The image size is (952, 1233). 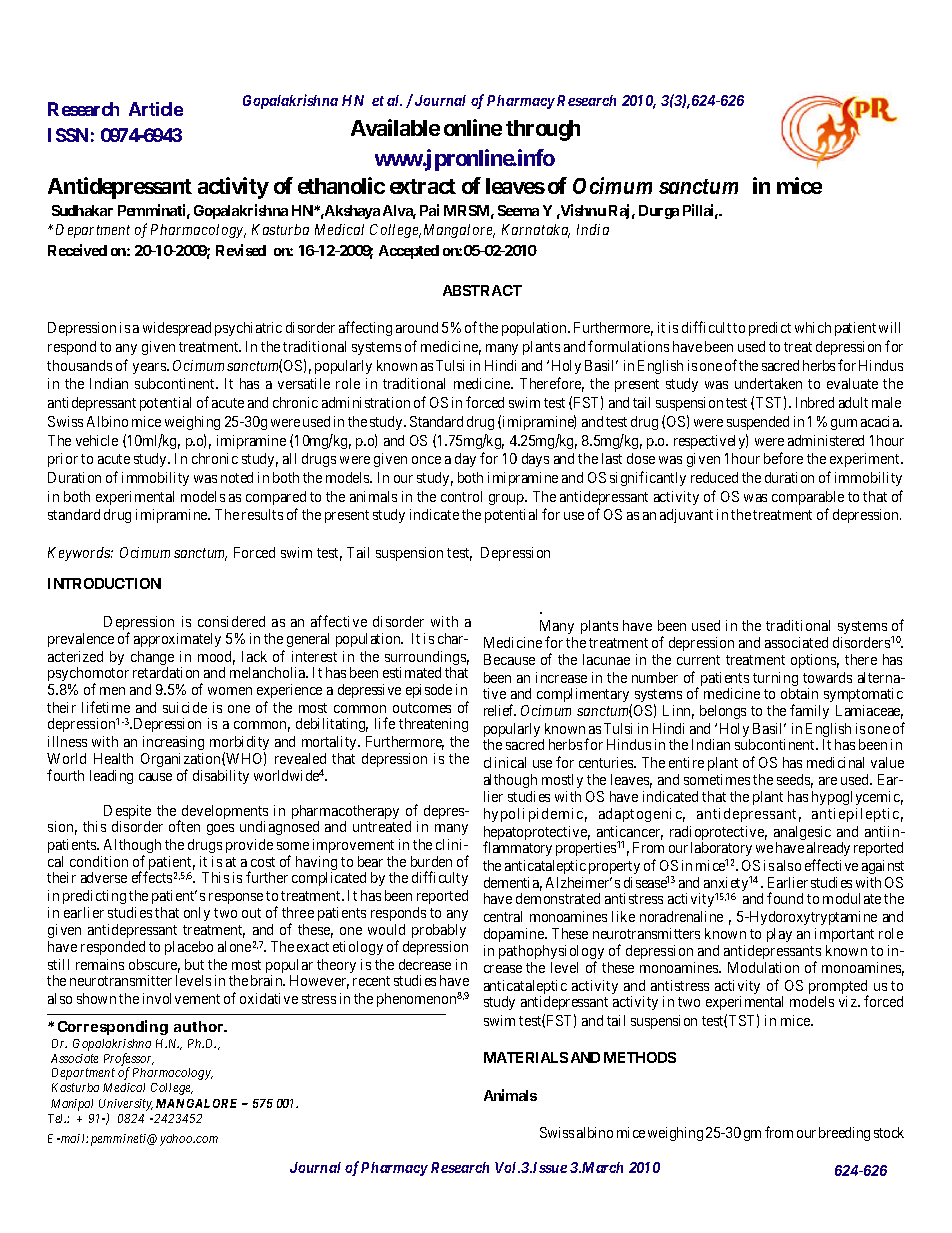 I want to click on through, so click(x=543, y=130).
